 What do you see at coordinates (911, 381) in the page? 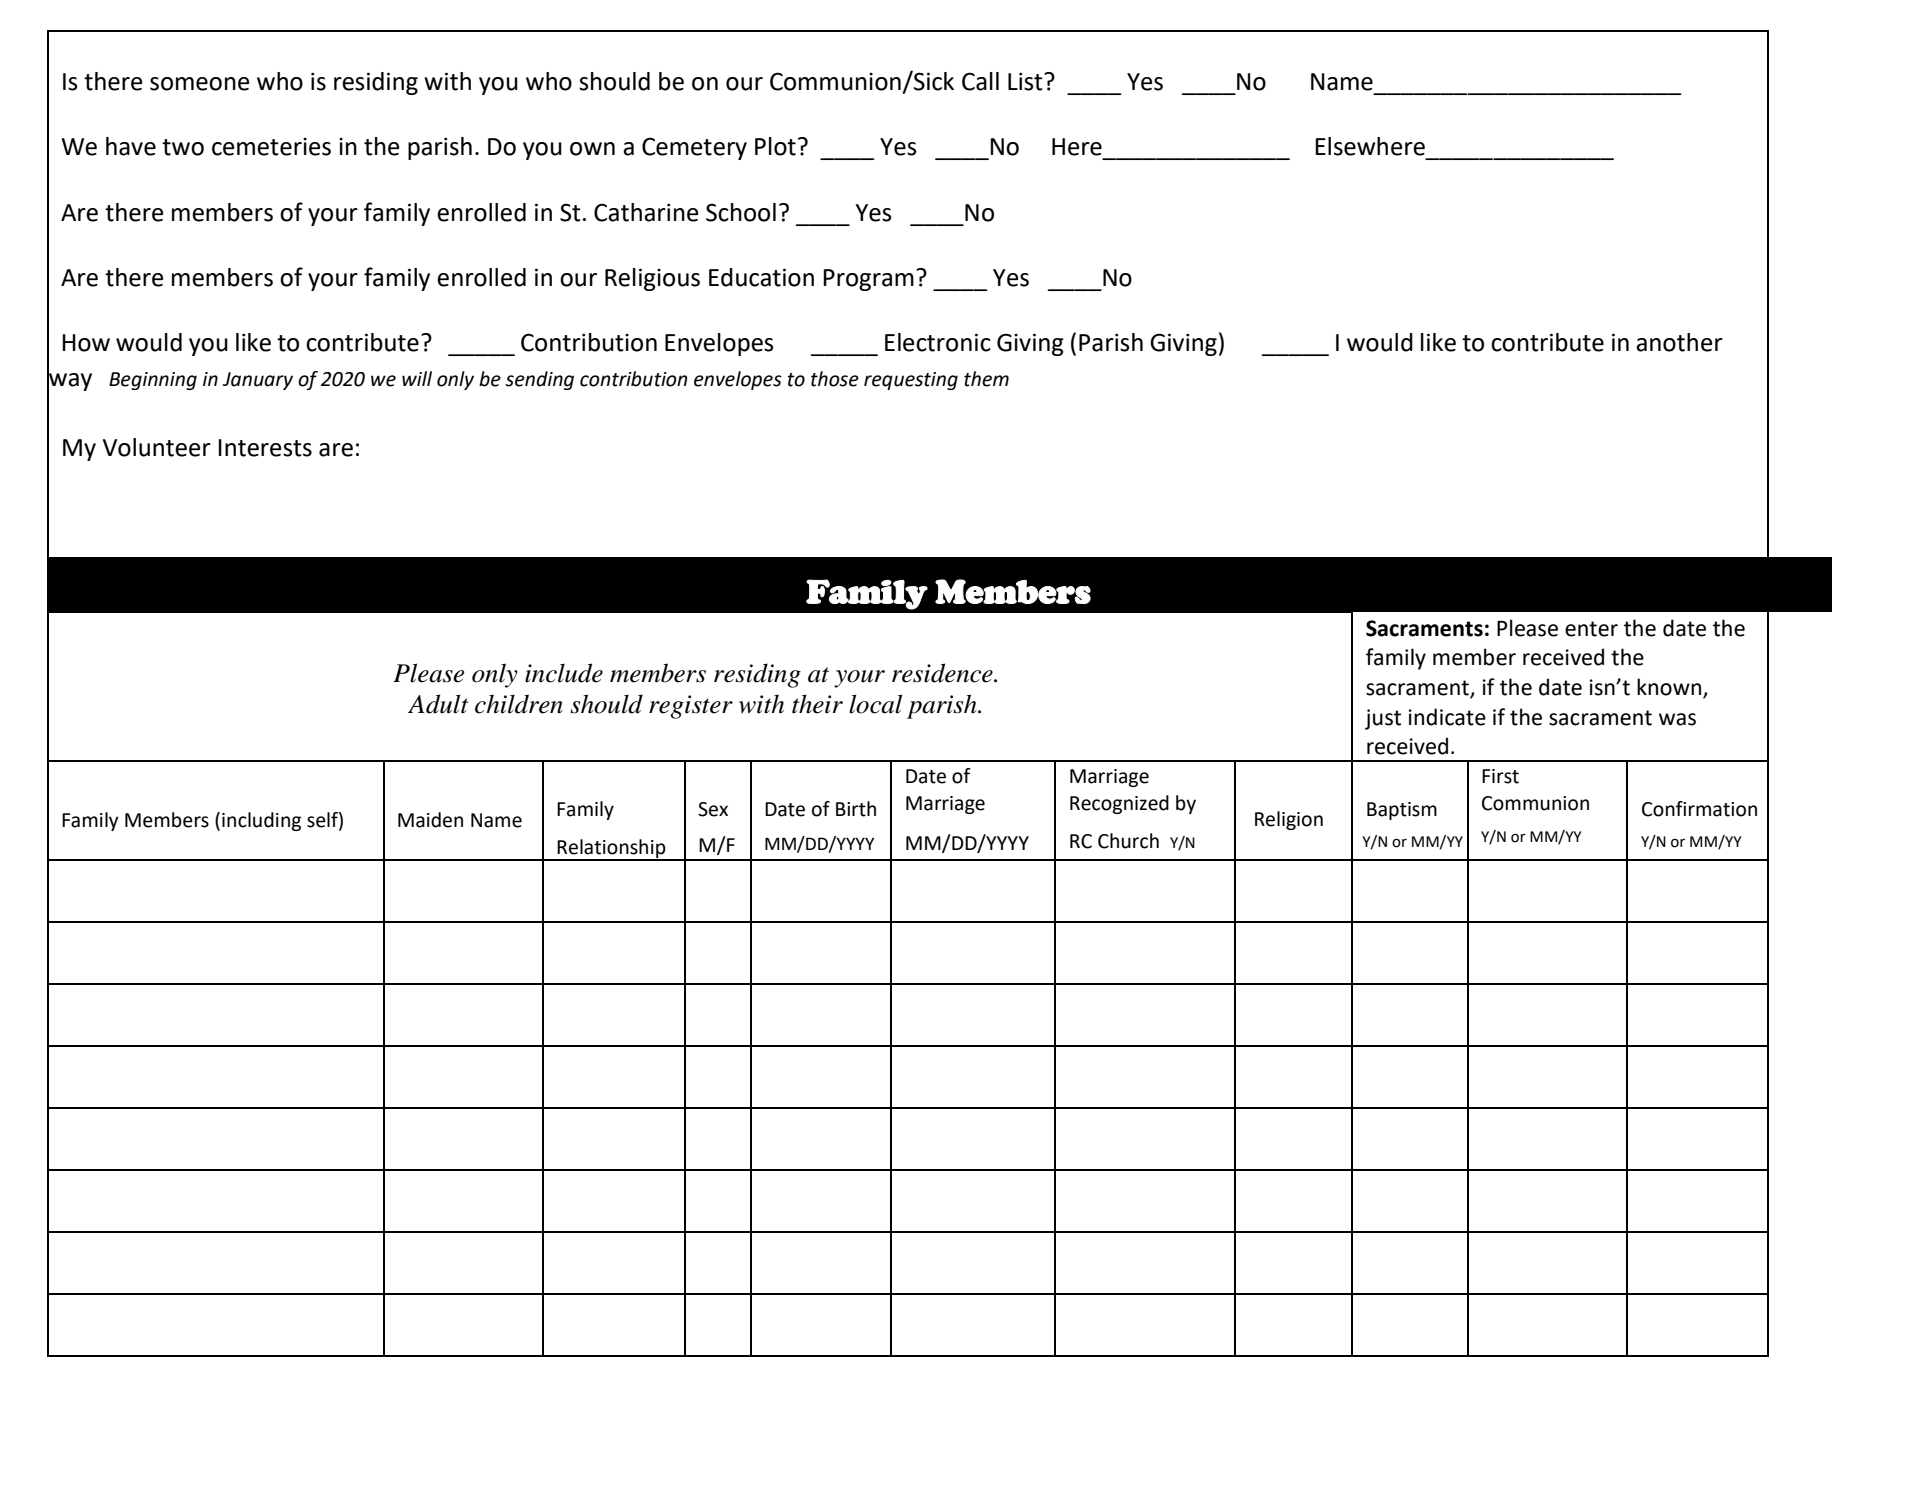
I see `requesting` at bounding box center [911, 381].
